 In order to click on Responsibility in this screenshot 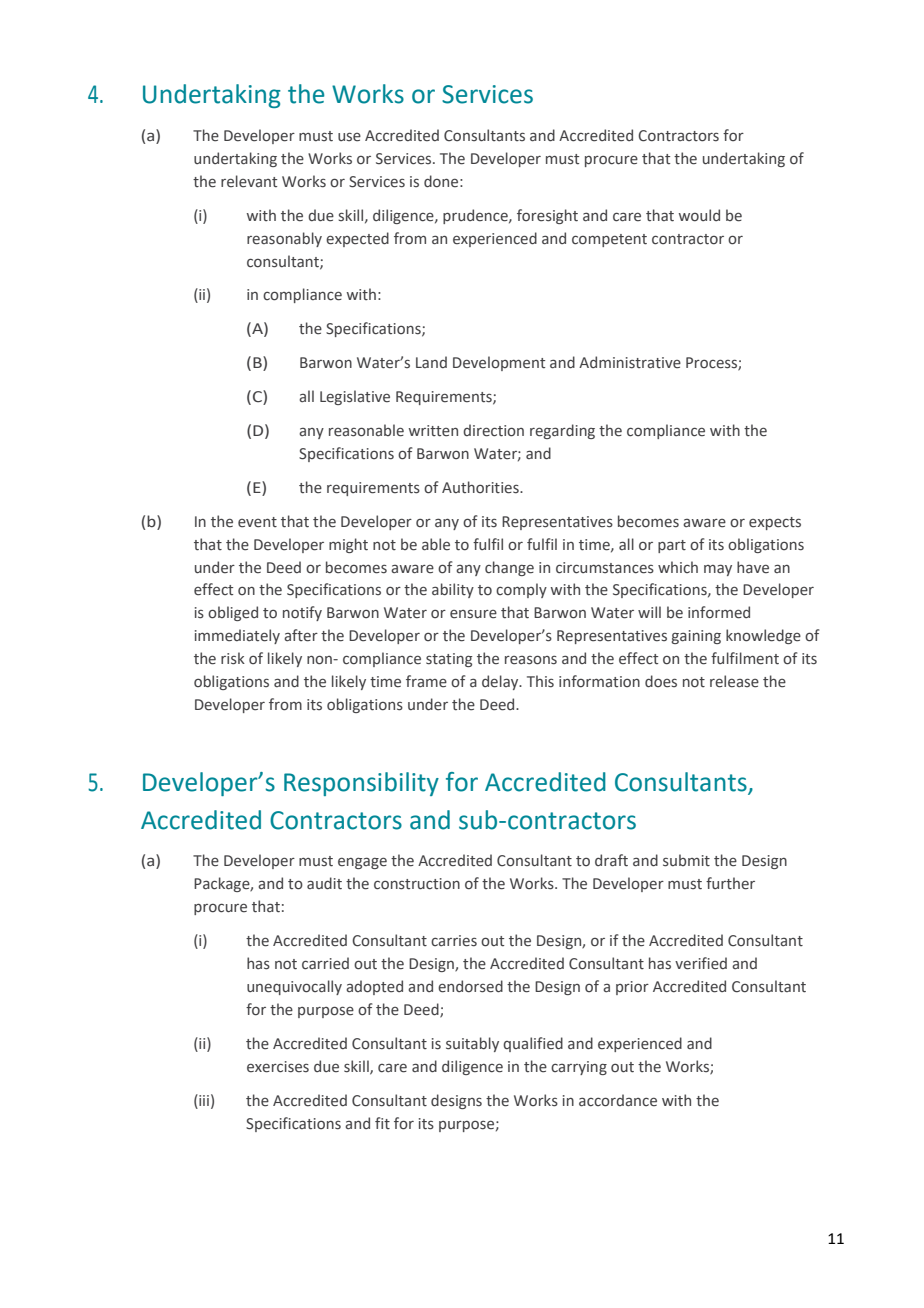, I will do `click(361, 784)`.
